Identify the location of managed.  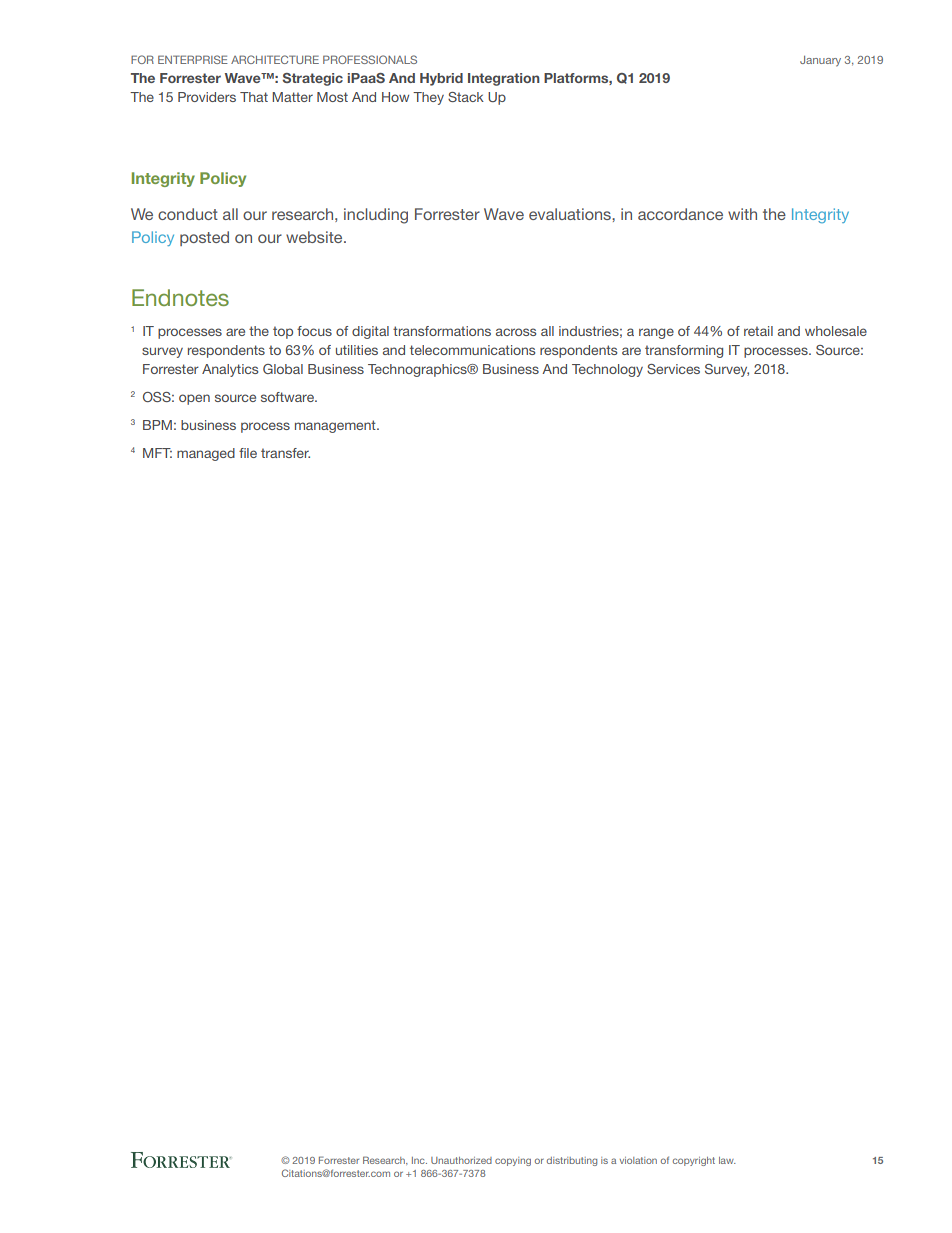
(206, 454).
